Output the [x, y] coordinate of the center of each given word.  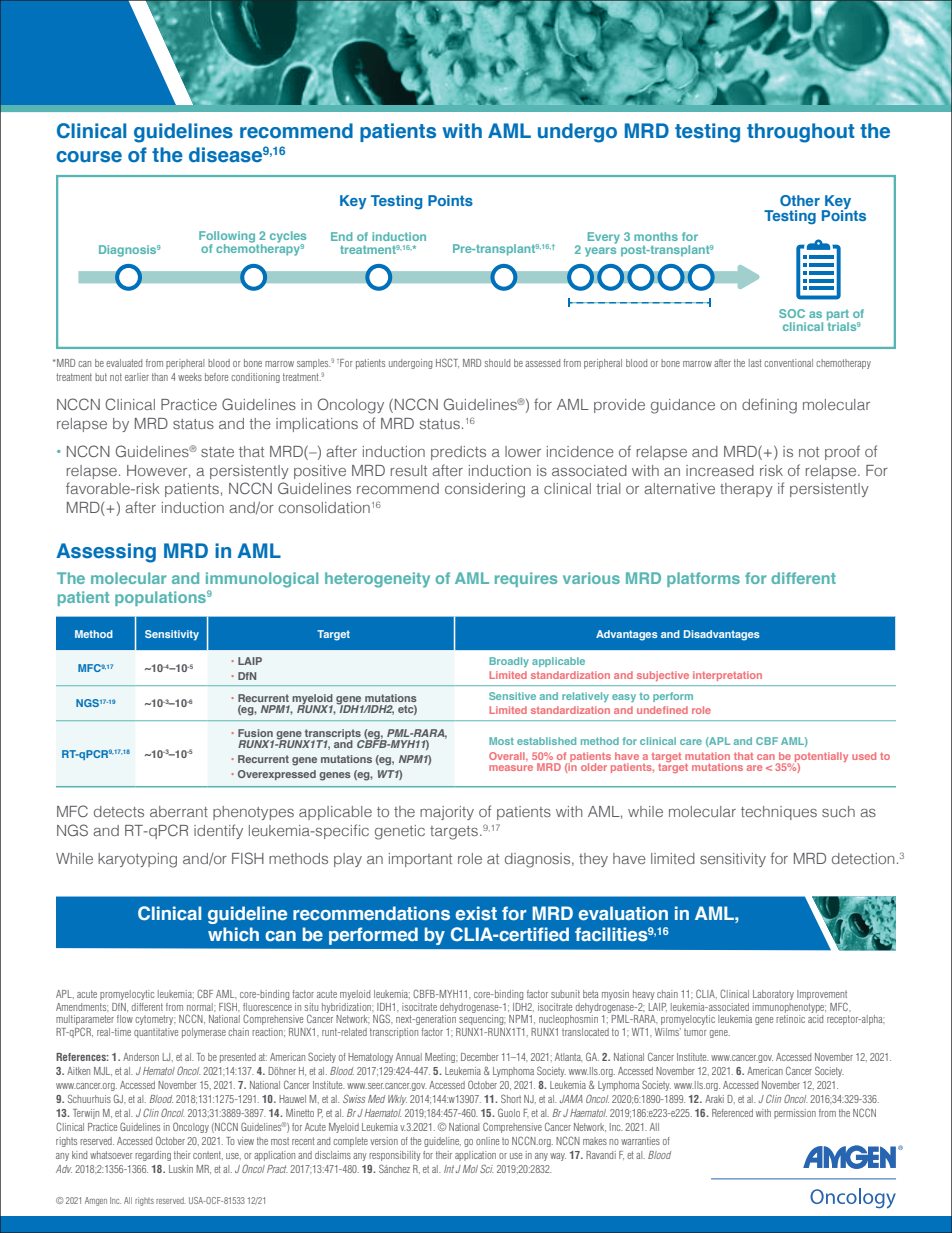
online [487, 1141]
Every [604, 238]
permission [795, 1114]
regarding [153, 1156]
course [89, 157]
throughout [801, 133]
